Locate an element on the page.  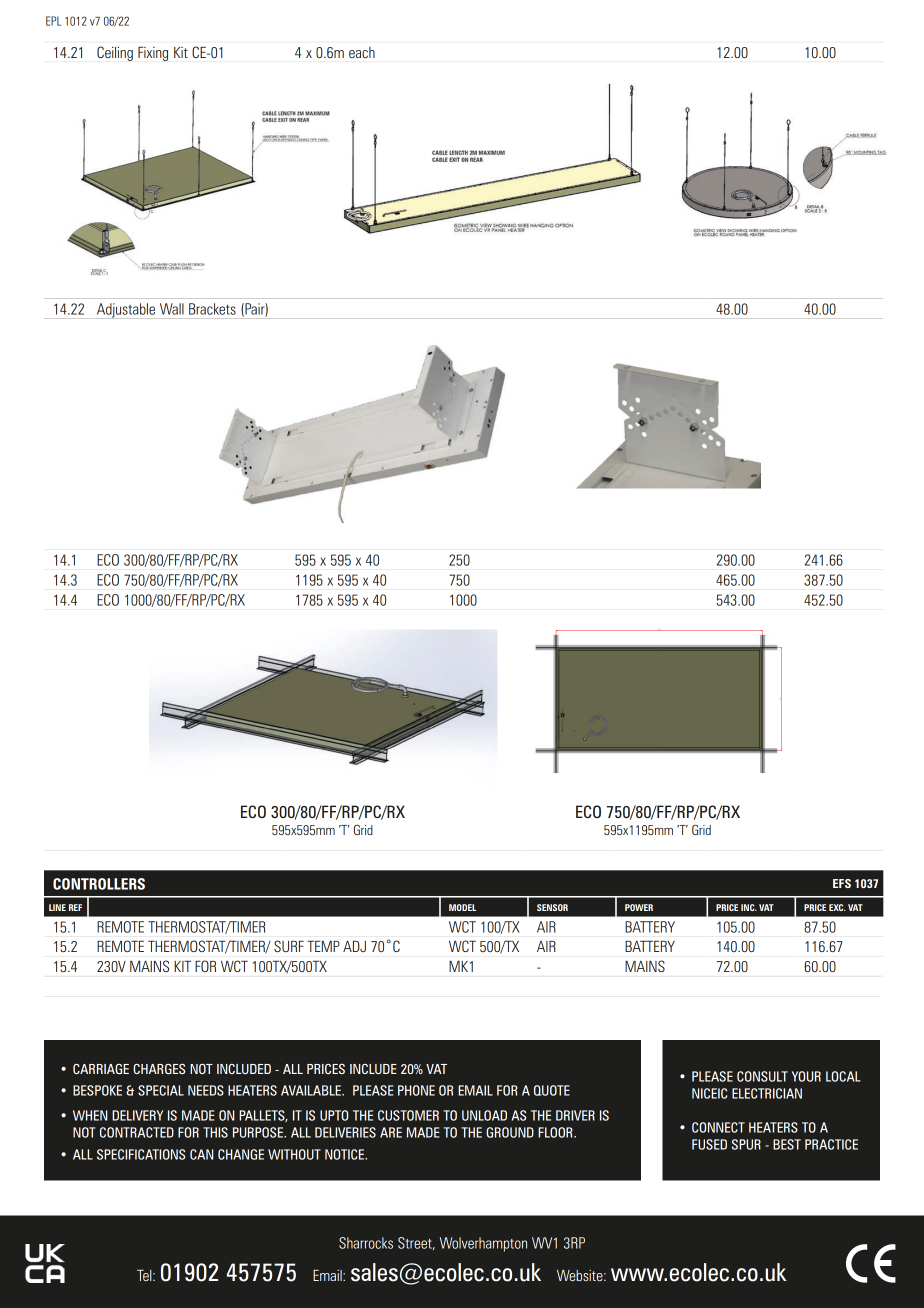
MODEL is located at coordinates (462, 907).
